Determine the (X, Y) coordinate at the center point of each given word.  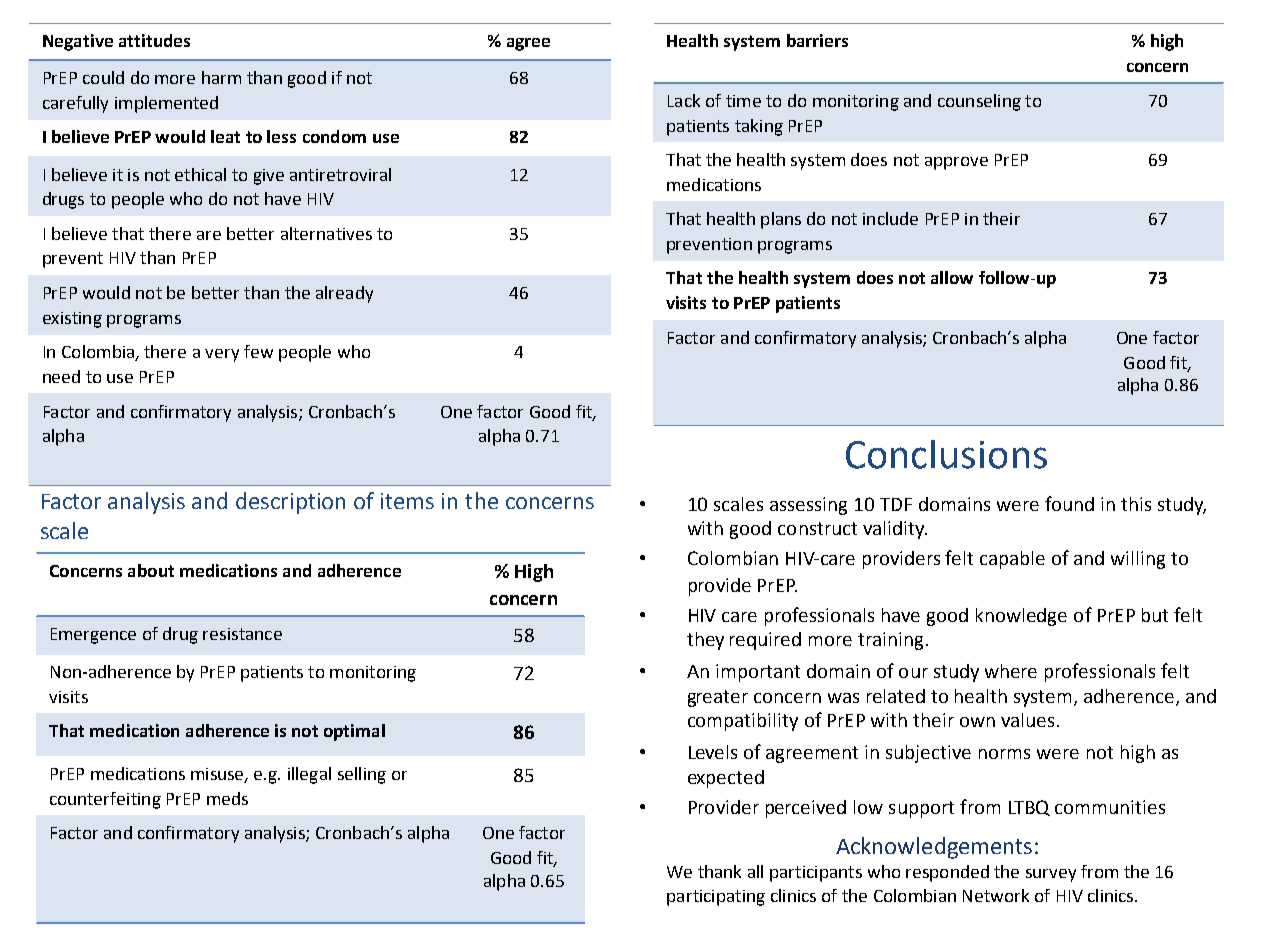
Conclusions (946, 454)
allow (952, 277)
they (705, 641)
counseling (979, 102)
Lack (684, 100)
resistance (242, 634)
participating (716, 898)
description (290, 503)
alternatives (326, 233)
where (1011, 671)
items (407, 501)
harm (221, 77)
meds (227, 798)
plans (781, 220)
